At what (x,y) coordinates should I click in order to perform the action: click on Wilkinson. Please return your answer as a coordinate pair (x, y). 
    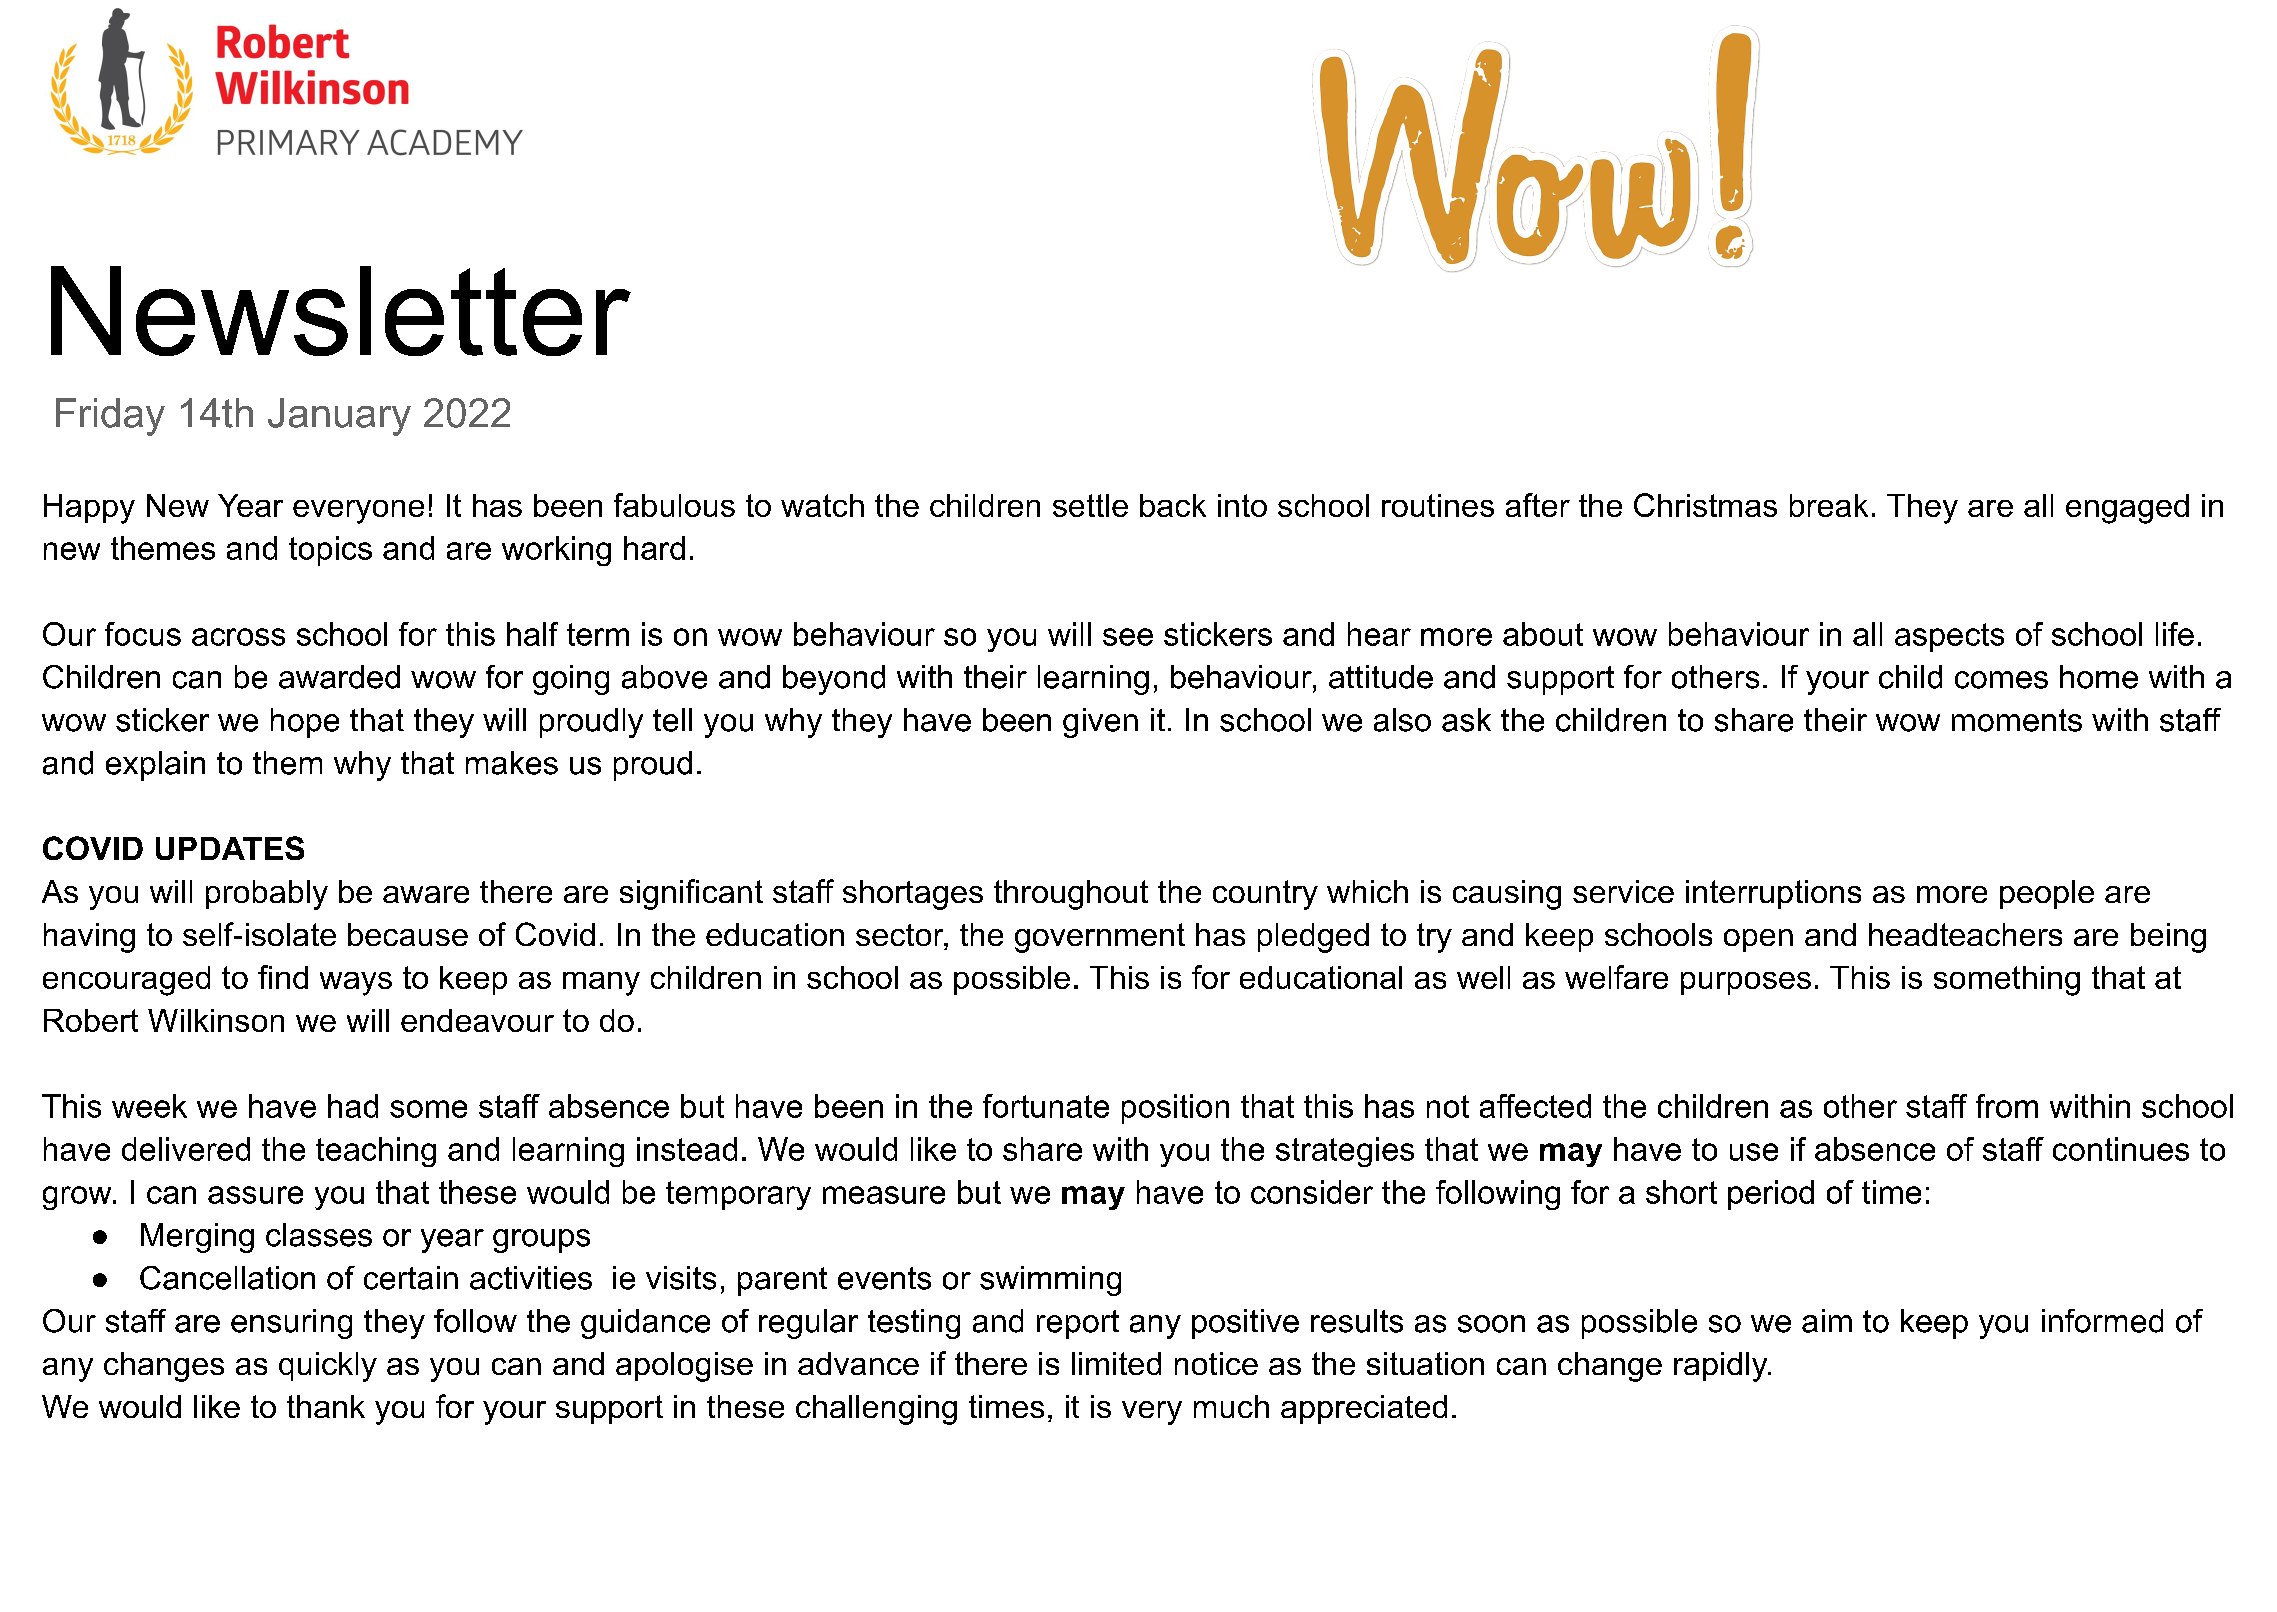
    Looking at the image, I should click on (216, 1020).
